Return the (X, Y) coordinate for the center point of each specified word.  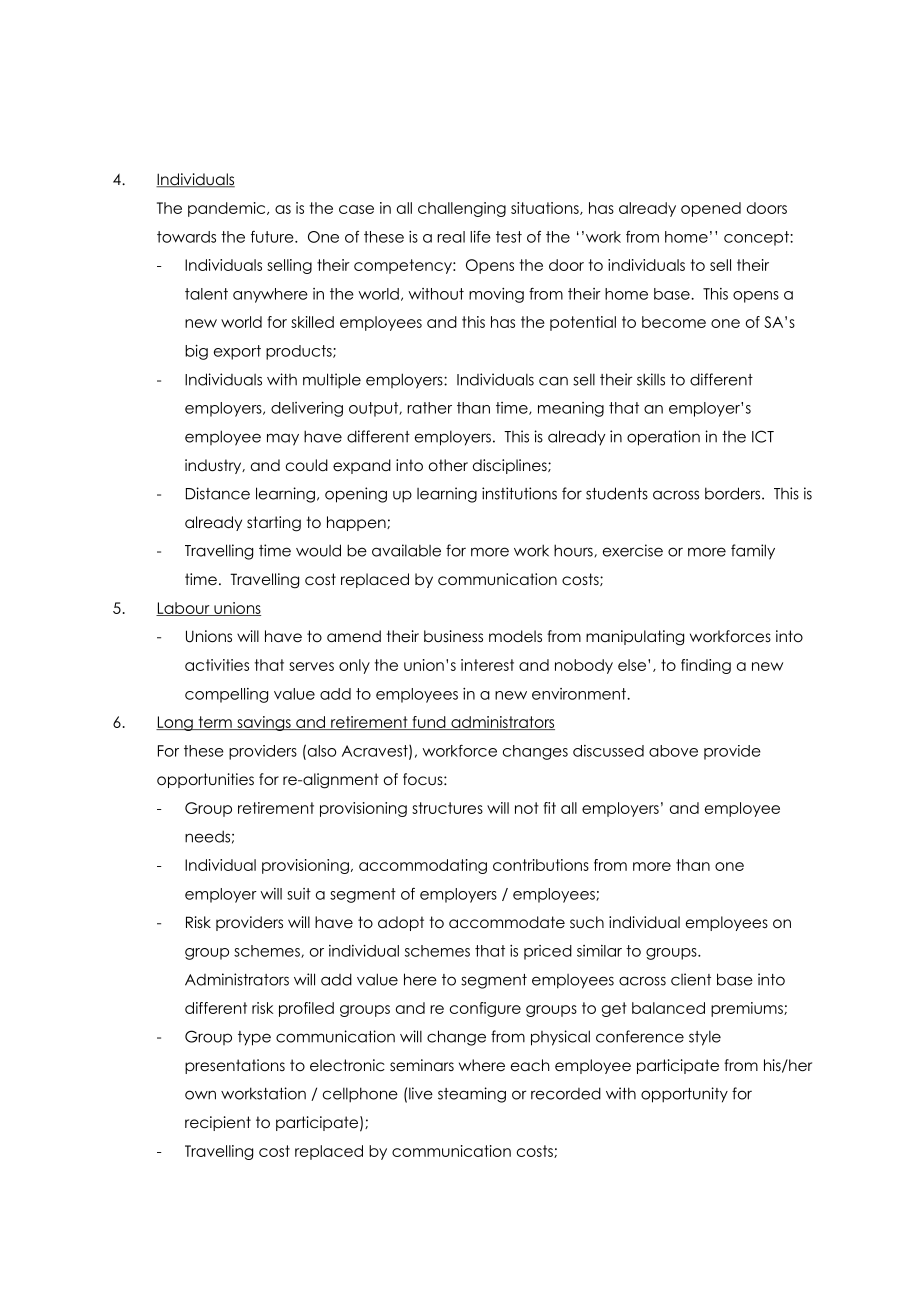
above (673, 751)
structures (447, 808)
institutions (519, 493)
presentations (235, 1066)
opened (711, 209)
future (273, 237)
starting (274, 524)
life (480, 236)
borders (734, 493)
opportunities (205, 780)
